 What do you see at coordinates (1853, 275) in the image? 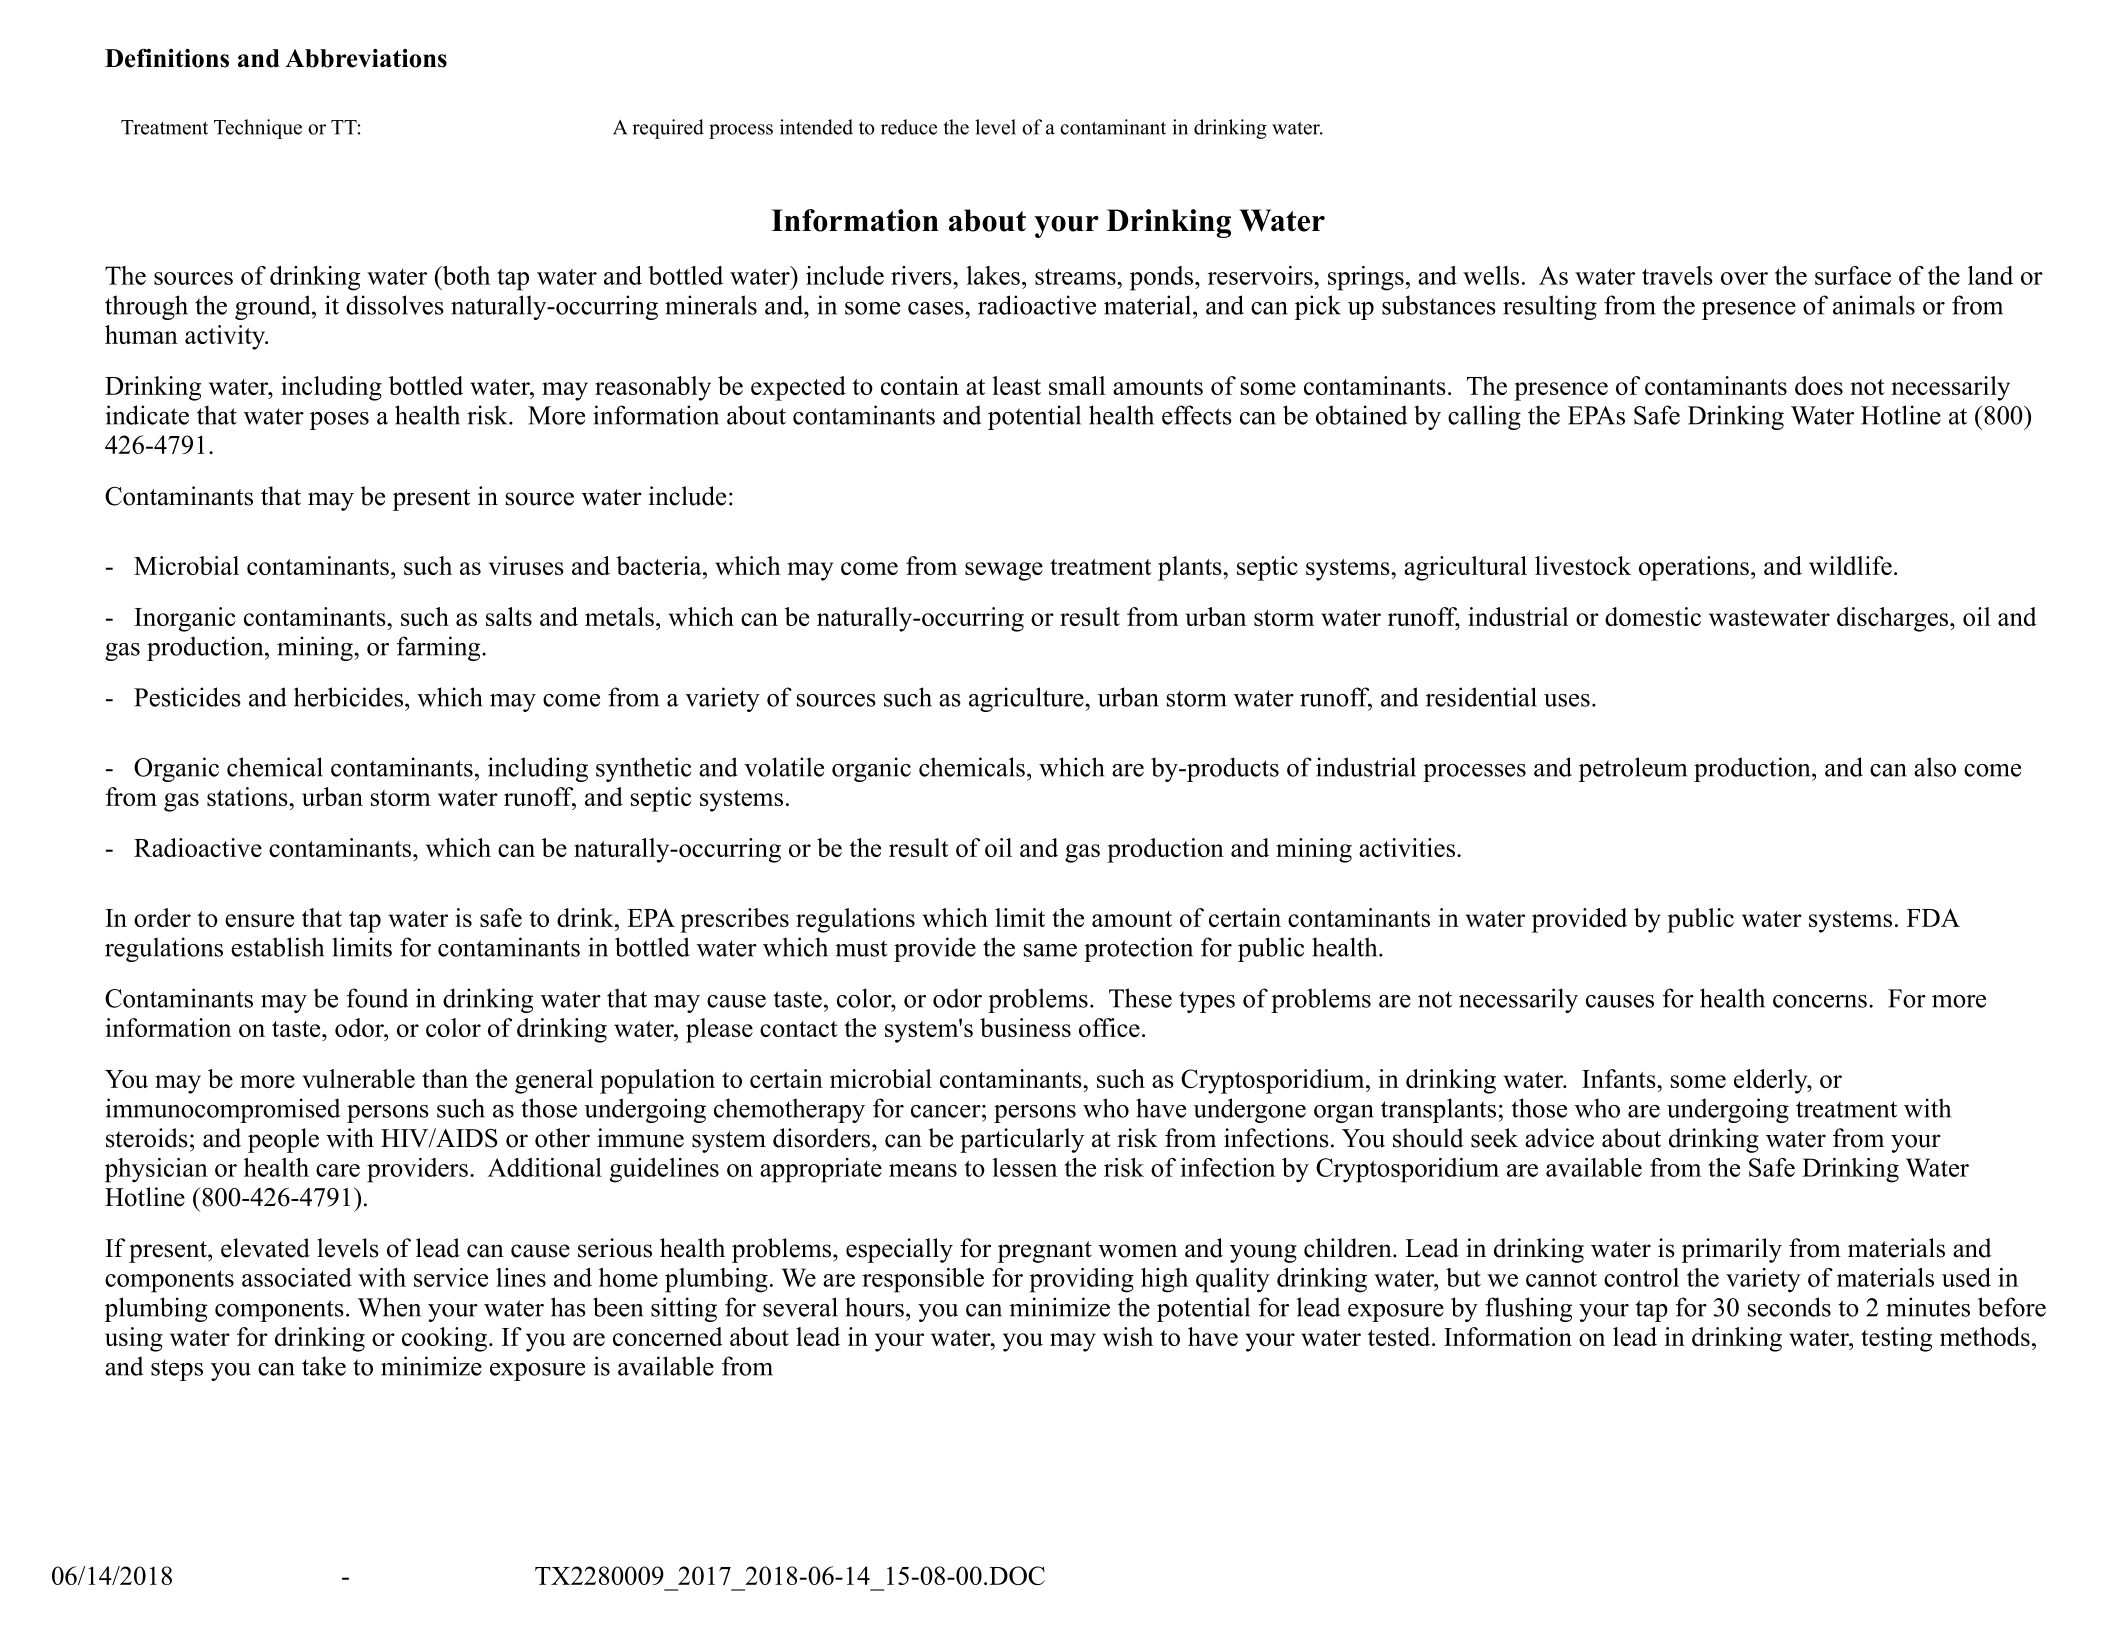
I see `surface` at bounding box center [1853, 275].
